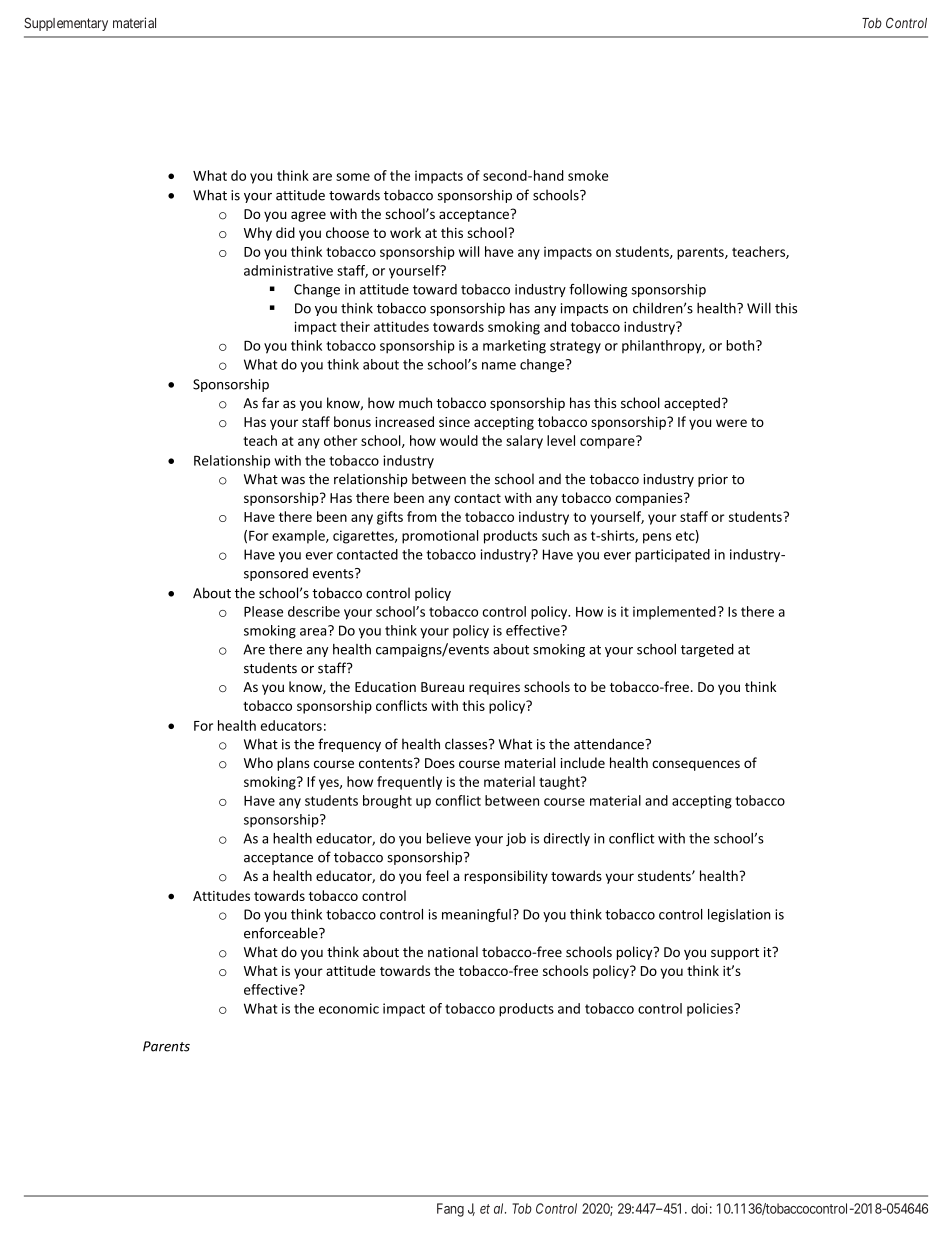 The height and width of the page is (1233, 952). Describe the element at coordinates (588, 175) in the page. I see `smoke` at that location.
